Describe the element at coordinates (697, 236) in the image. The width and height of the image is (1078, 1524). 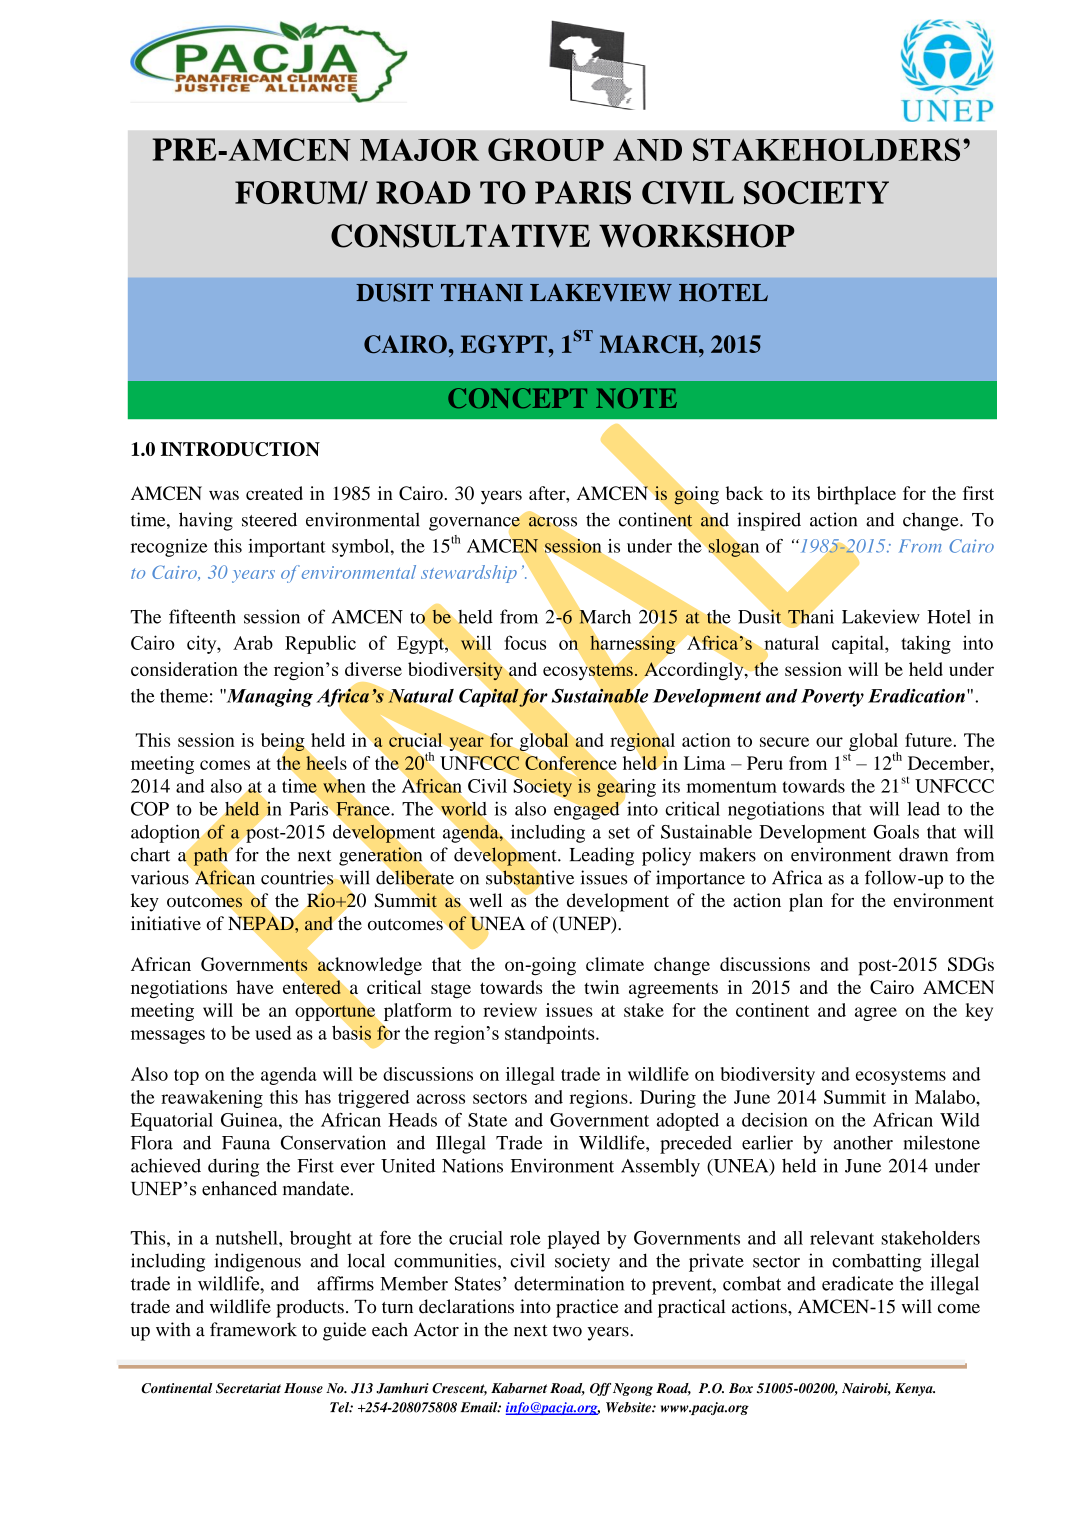
I see `WORKSHOP` at that location.
